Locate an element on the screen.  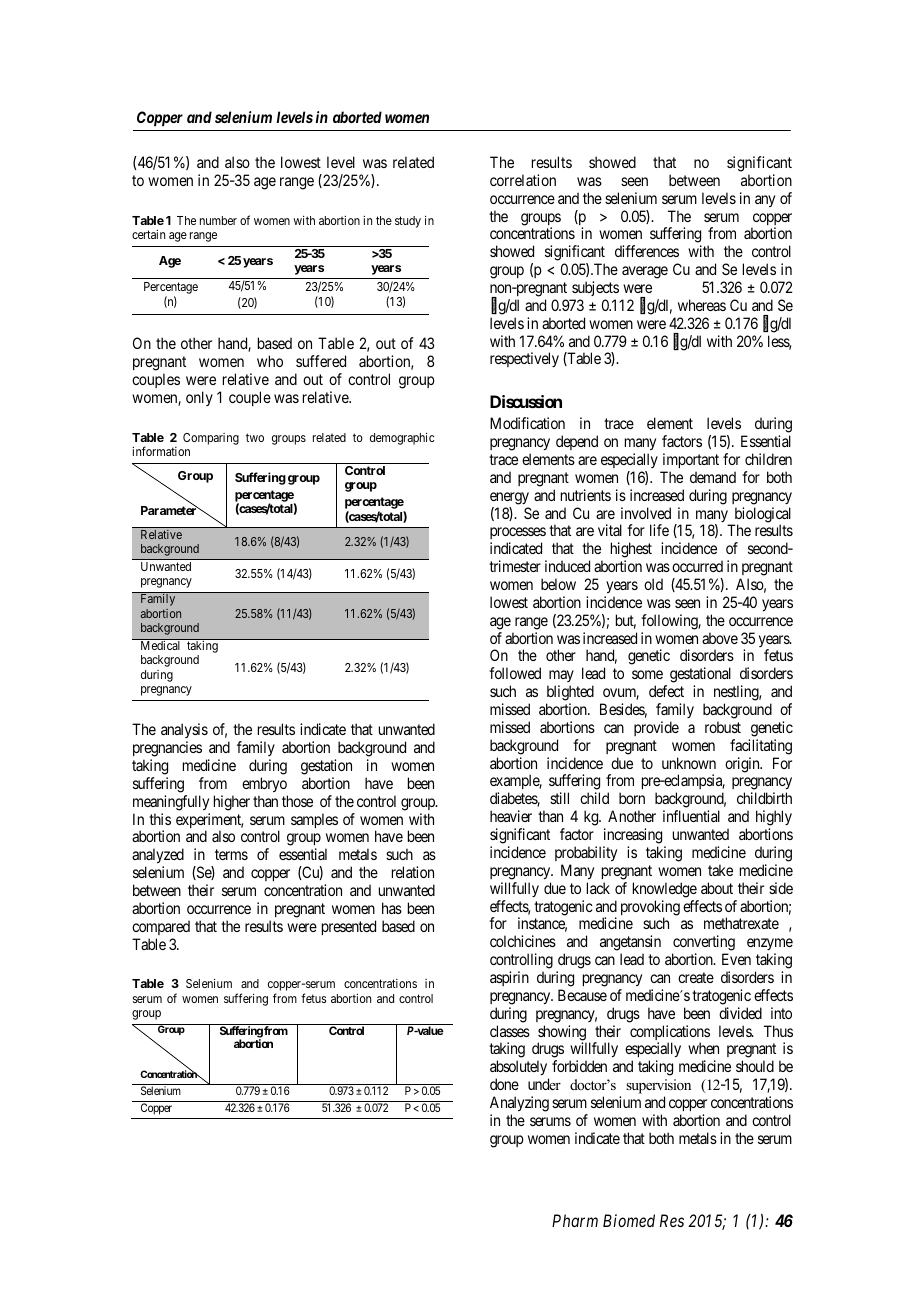
study is located at coordinates (408, 222).
